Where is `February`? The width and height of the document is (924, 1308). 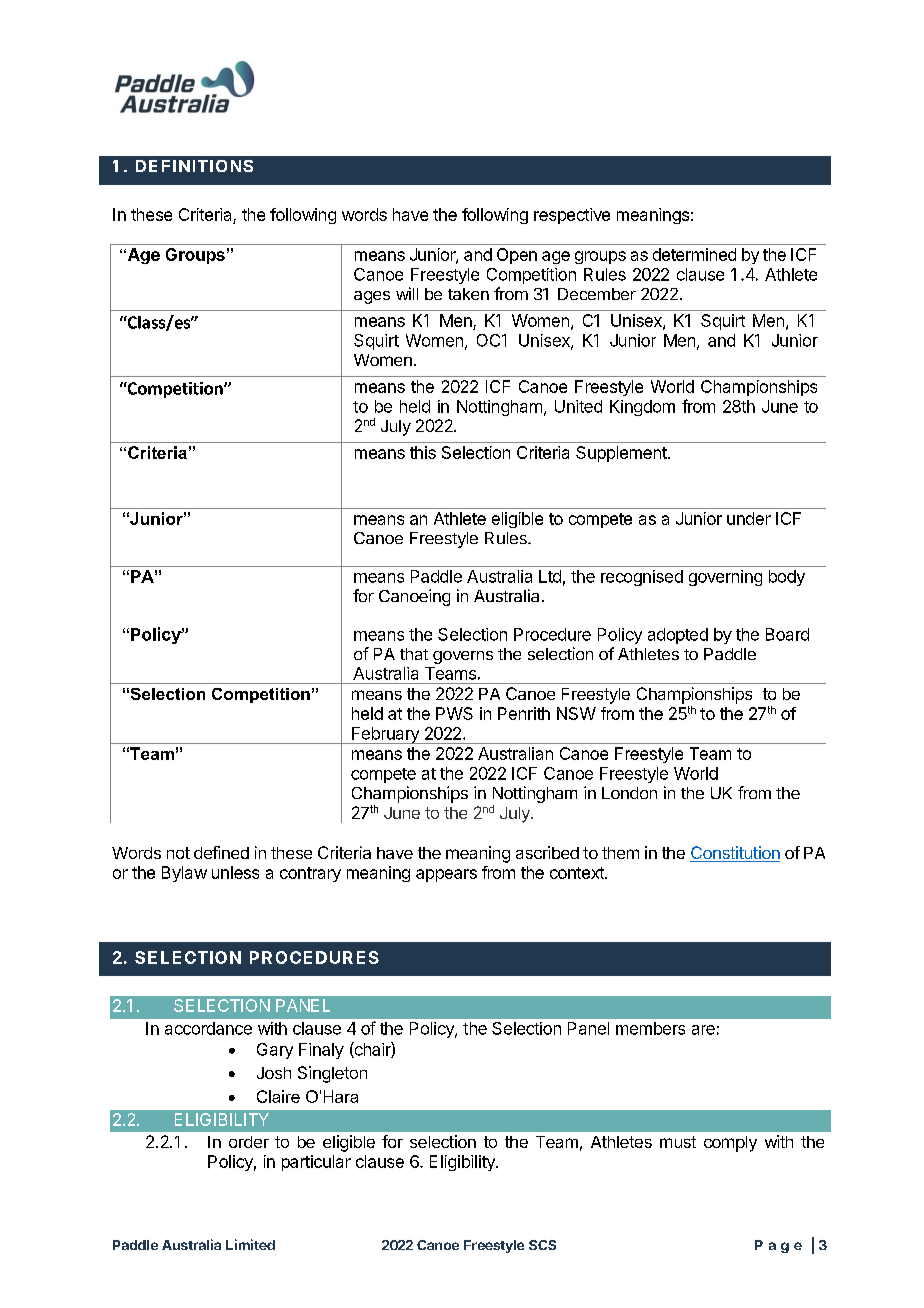 February is located at coordinates (385, 735).
